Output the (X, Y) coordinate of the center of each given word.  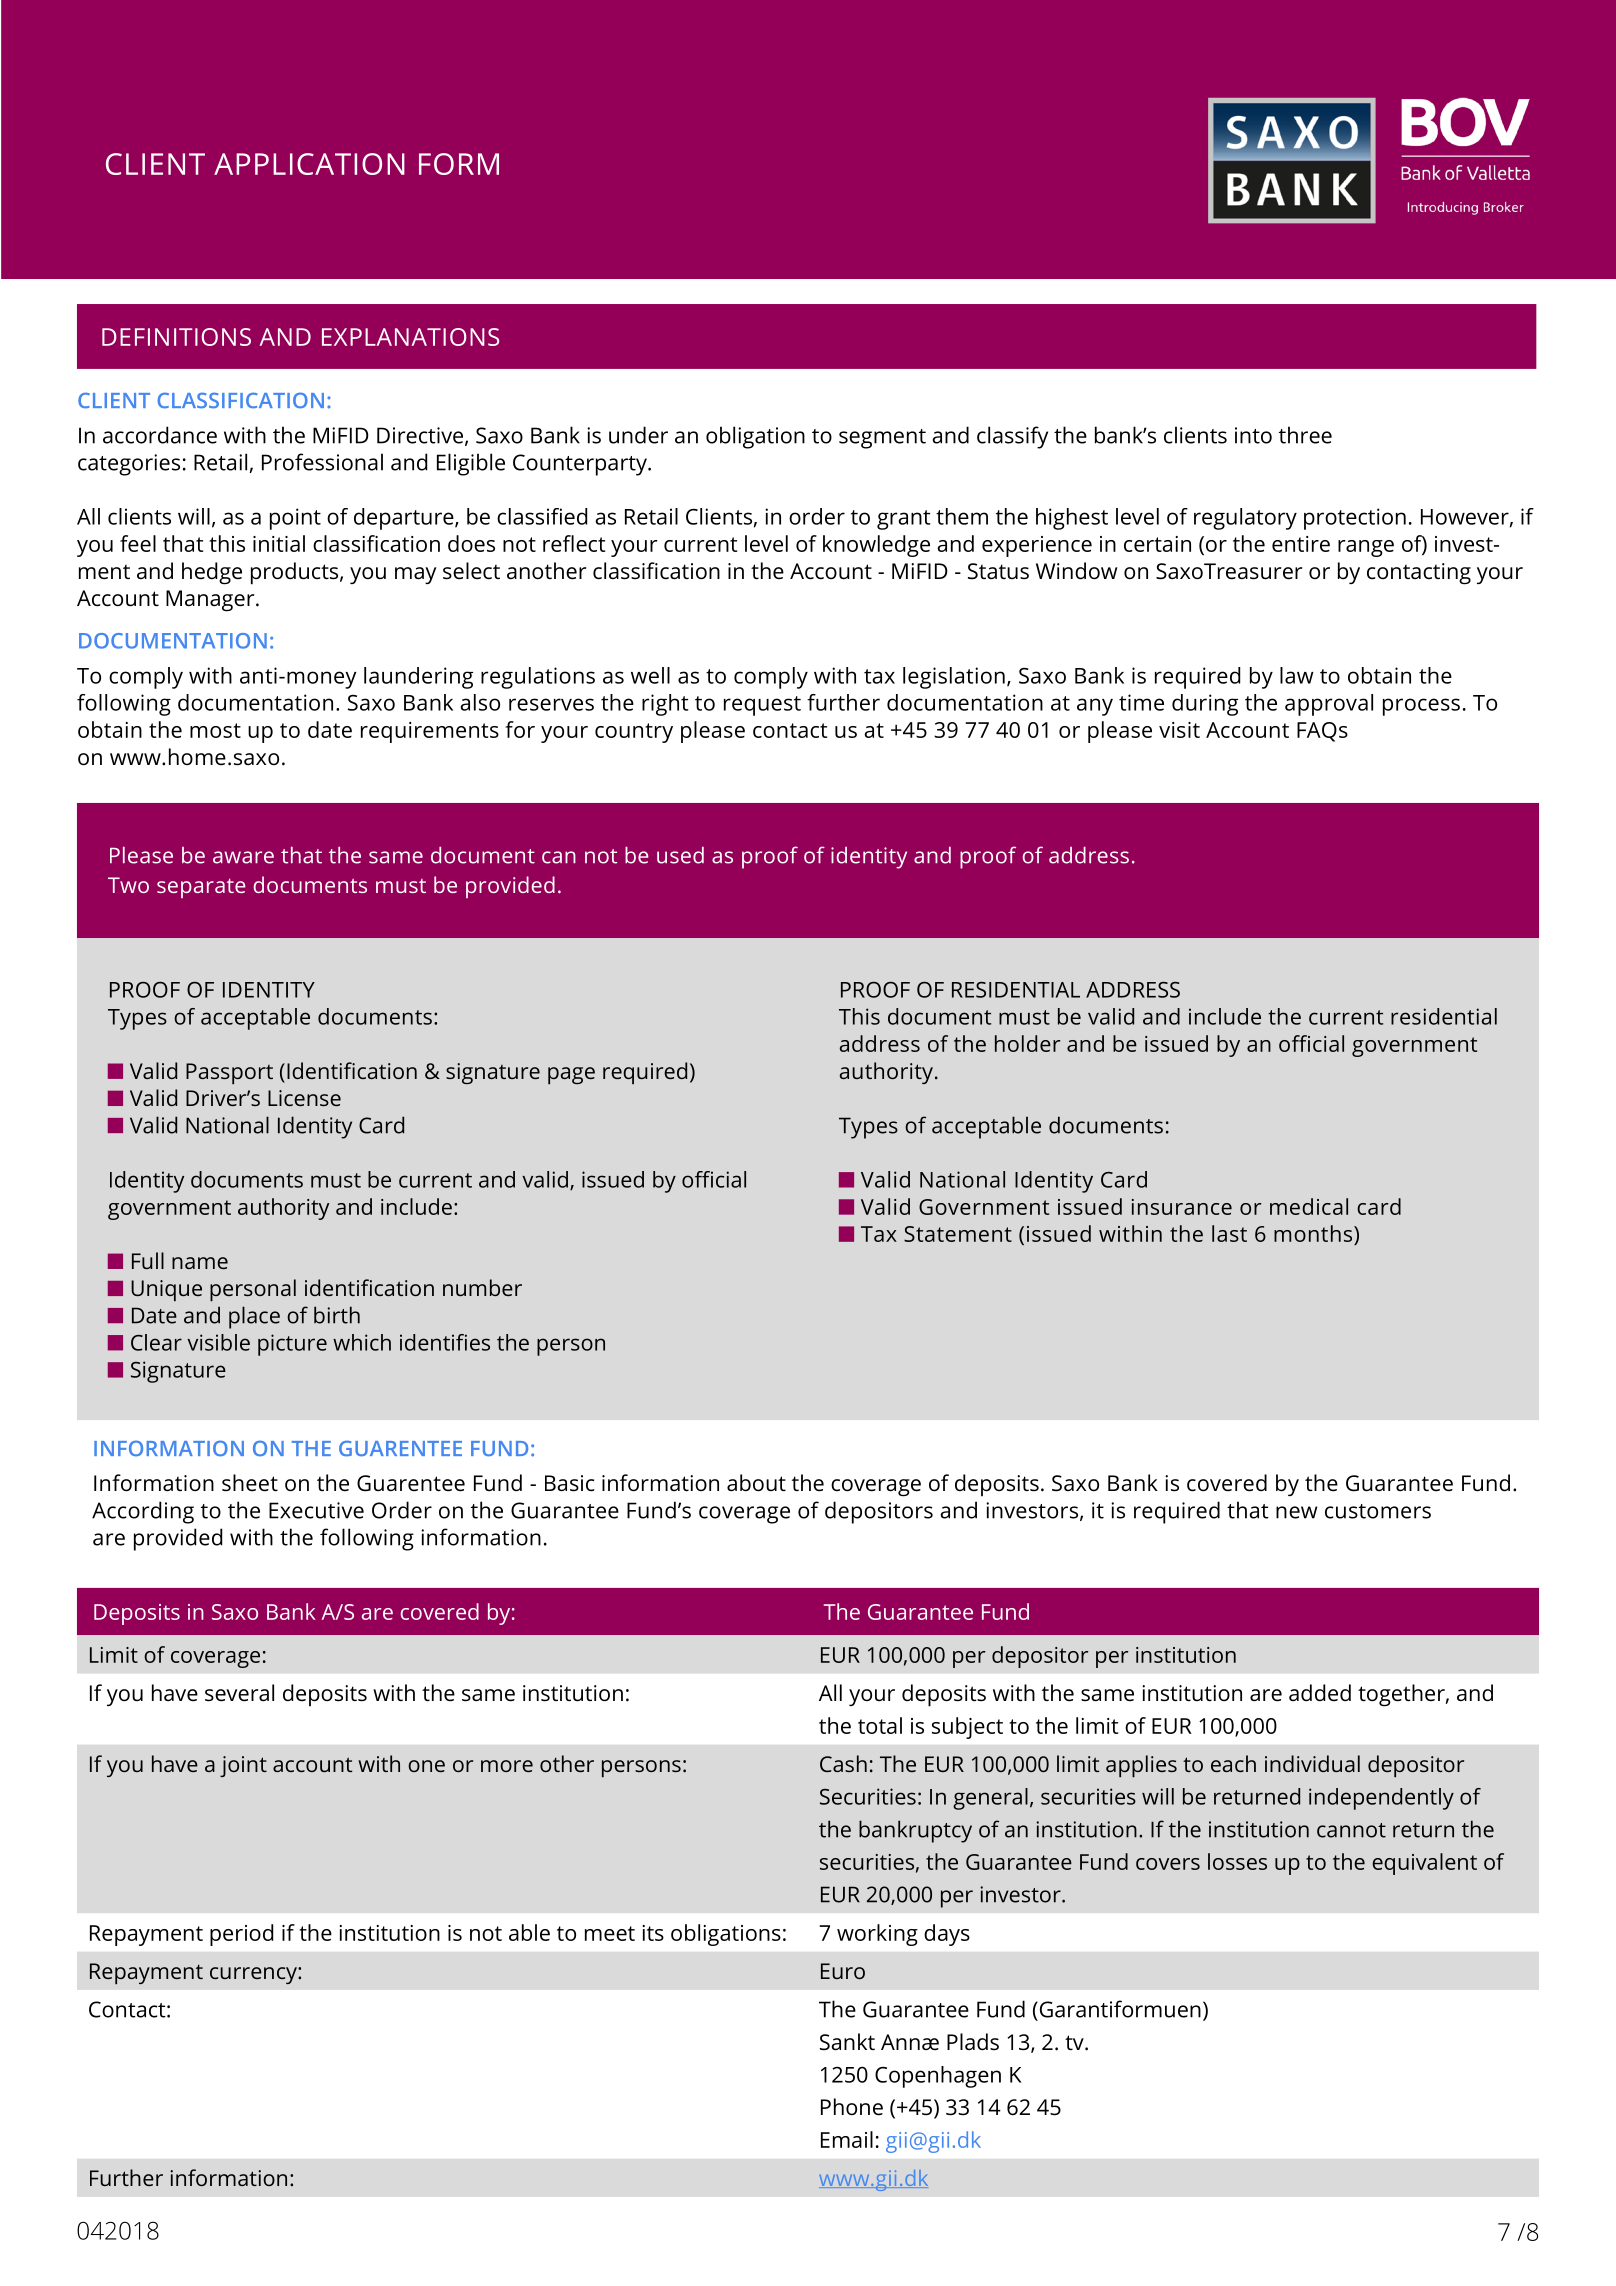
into (1253, 435)
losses (1237, 1861)
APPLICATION (309, 164)
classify (1012, 437)
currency (254, 1975)
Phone (852, 2107)
